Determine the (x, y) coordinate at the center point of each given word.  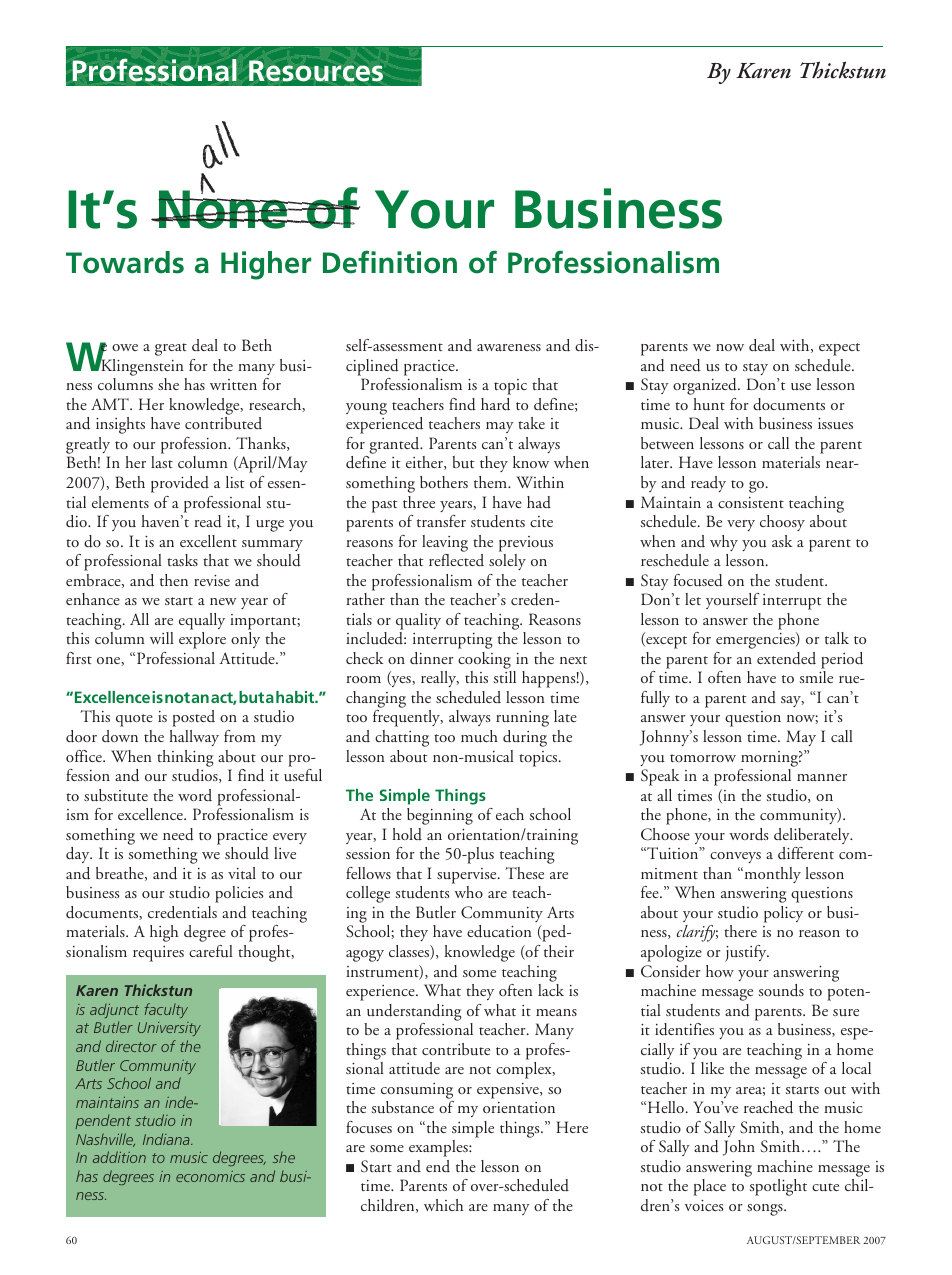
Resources (316, 71)
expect (839, 349)
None (223, 208)
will (162, 638)
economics (210, 1176)
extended (786, 658)
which (443, 1205)
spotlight (778, 1187)
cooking (484, 660)
